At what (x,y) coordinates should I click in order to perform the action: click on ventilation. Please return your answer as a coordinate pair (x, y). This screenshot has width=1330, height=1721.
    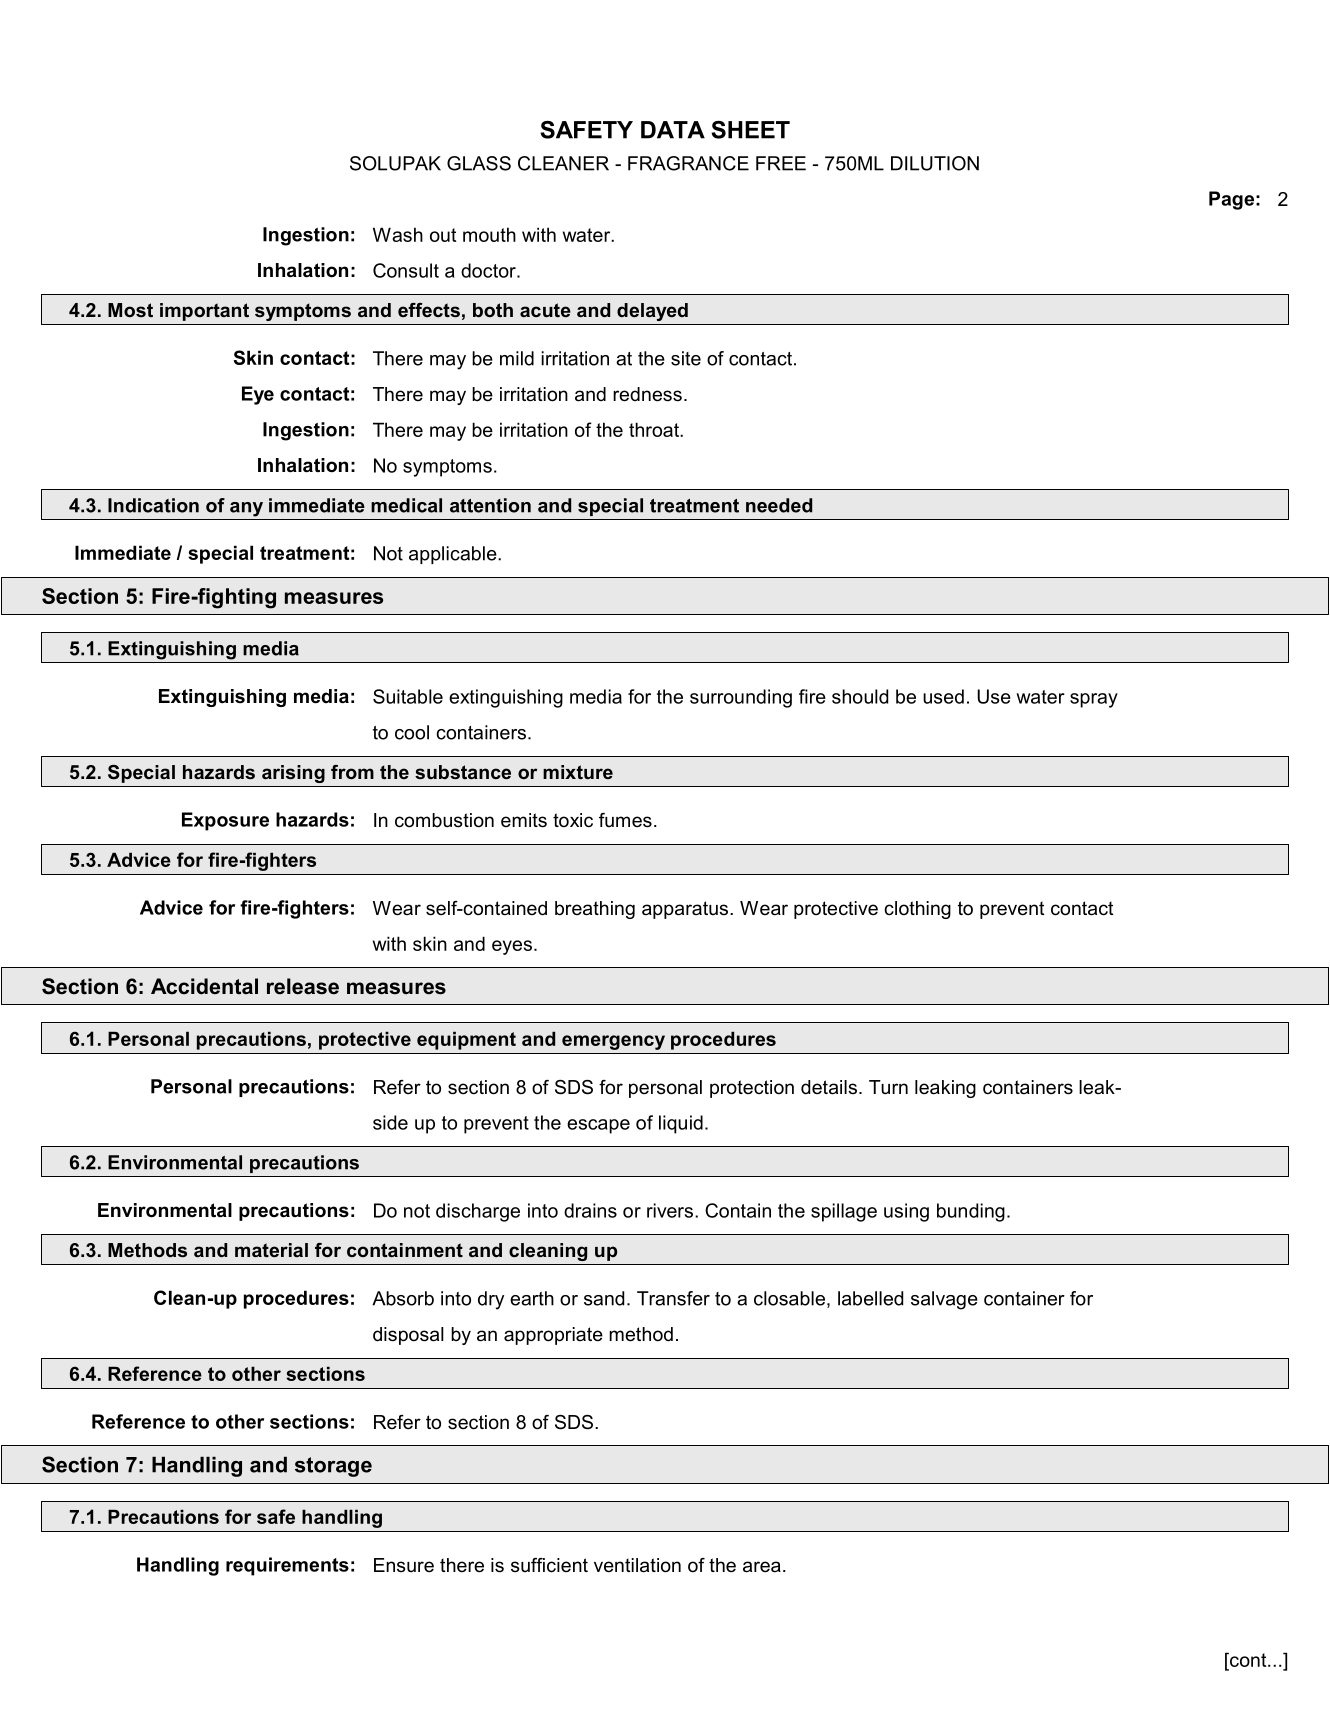
    Looking at the image, I should click on (637, 1565).
